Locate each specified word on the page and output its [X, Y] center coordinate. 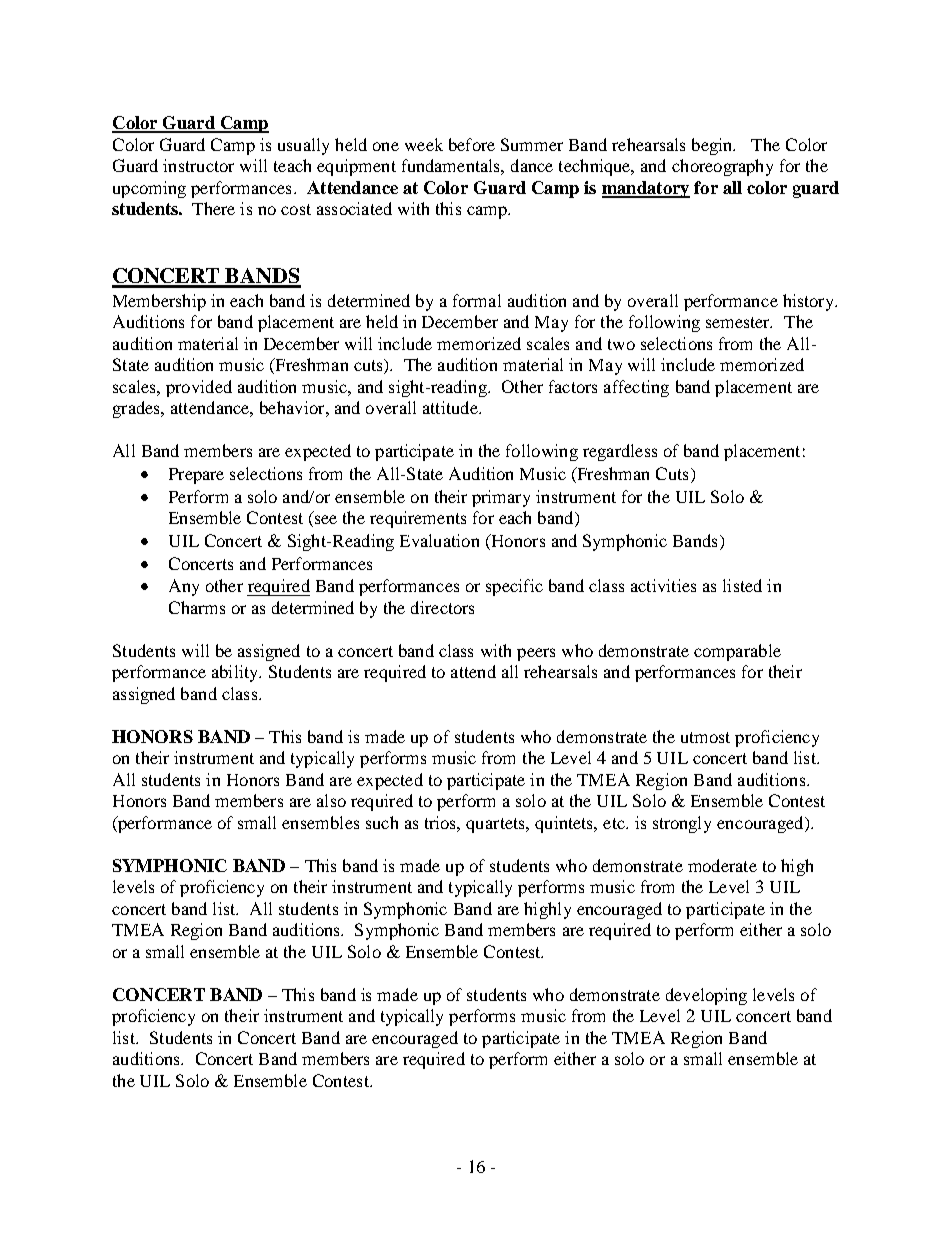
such [382, 822]
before [472, 144]
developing [706, 996]
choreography [722, 167]
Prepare [196, 476]
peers [536, 654]
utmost [705, 737]
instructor [198, 165]
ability [236, 673]
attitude [451, 407]
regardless [620, 452]
